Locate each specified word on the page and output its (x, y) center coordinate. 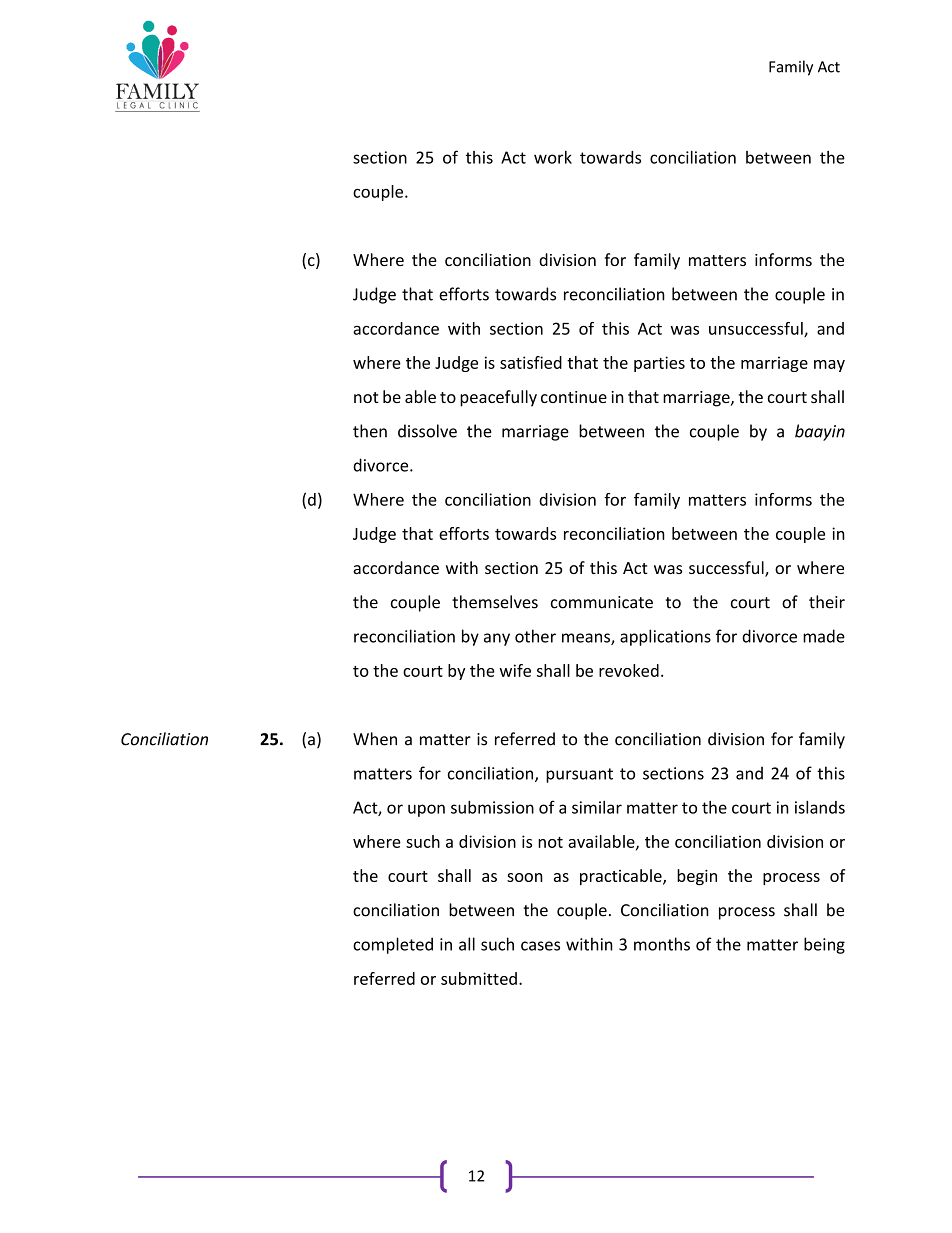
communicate (602, 602)
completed (393, 945)
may (829, 366)
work (553, 157)
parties (659, 364)
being (824, 945)
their (827, 602)
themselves (495, 602)
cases (540, 946)
